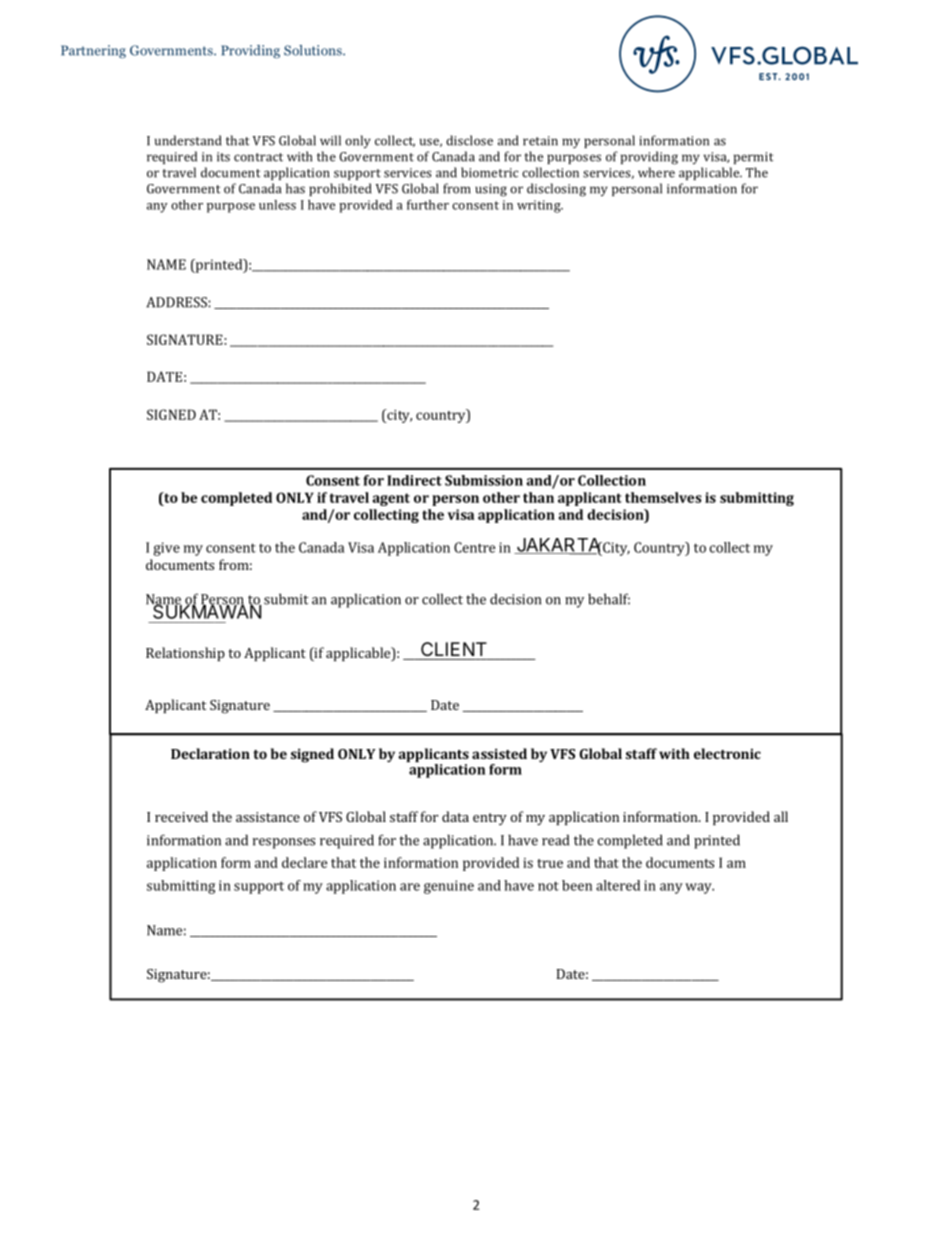 The width and height of the screenshot is (952, 1233). I want to click on permit, so click(754, 158).
